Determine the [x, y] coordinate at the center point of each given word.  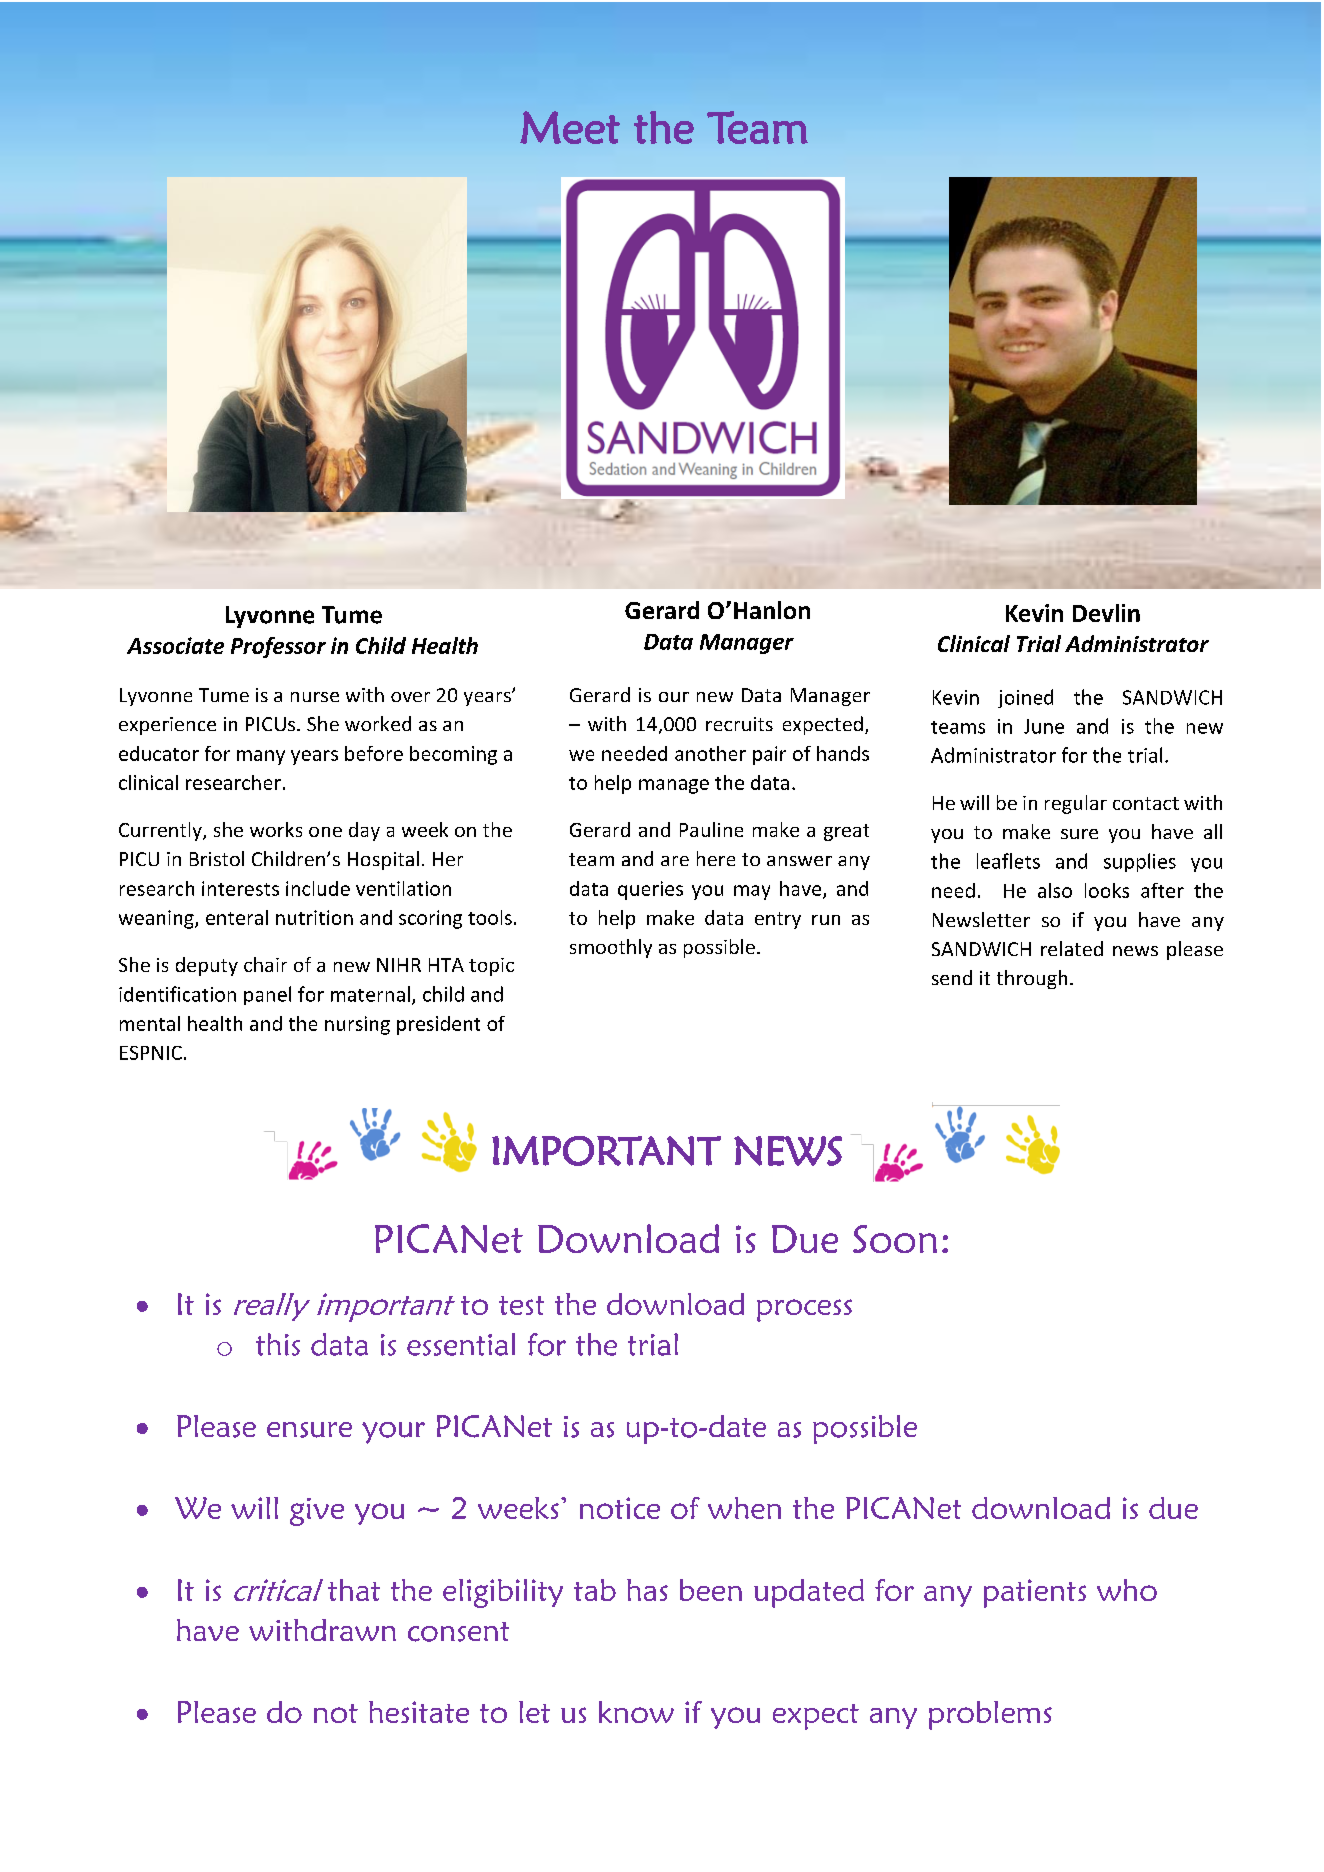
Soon [895, 1239]
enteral [237, 917]
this [278, 1344]
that [354, 1590]
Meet [570, 127]
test [521, 1305]
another [710, 753]
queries [650, 890]
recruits [739, 724]
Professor [278, 647]
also [1055, 890]
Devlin [1106, 613]
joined [1025, 698]
